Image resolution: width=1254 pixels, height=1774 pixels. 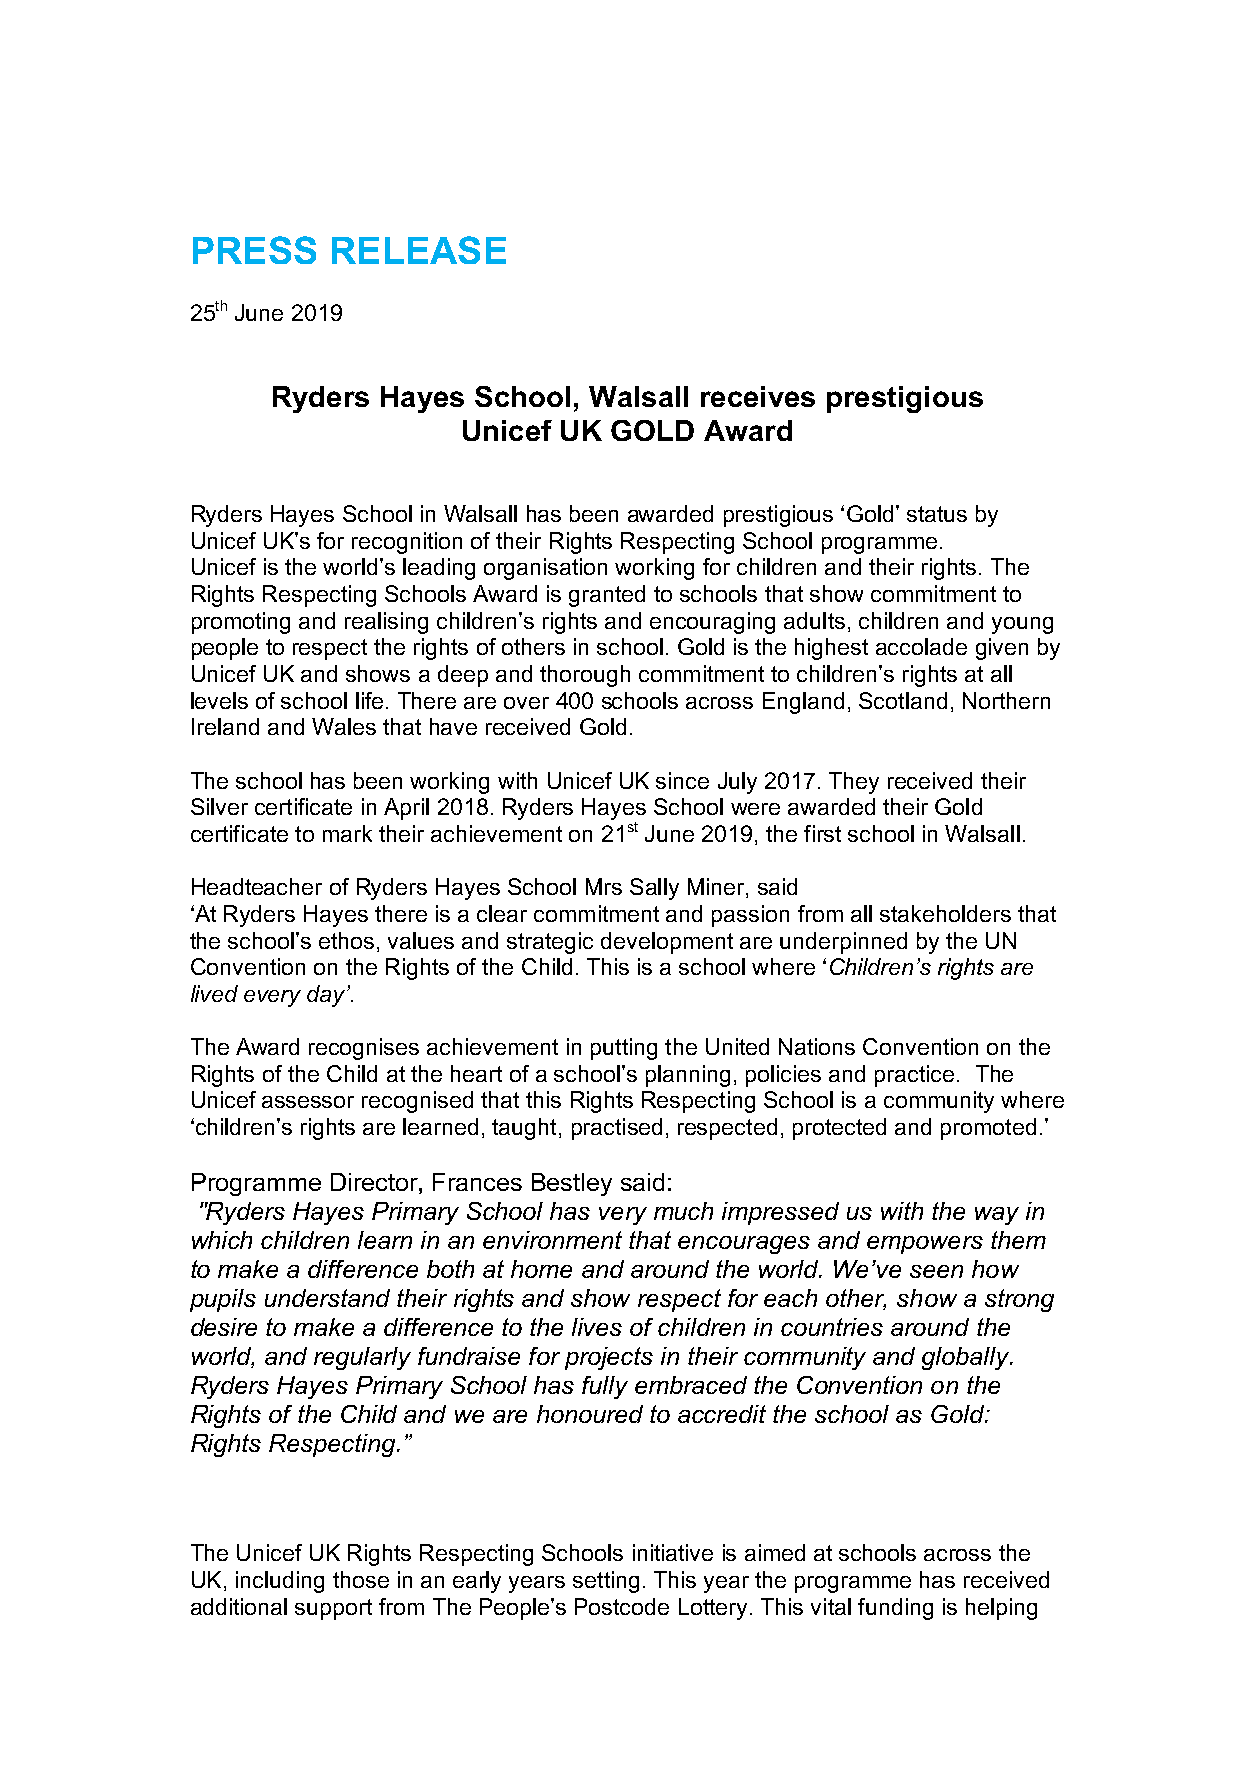 What do you see at coordinates (937, 514) in the image?
I see `status` at bounding box center [937, 514].
